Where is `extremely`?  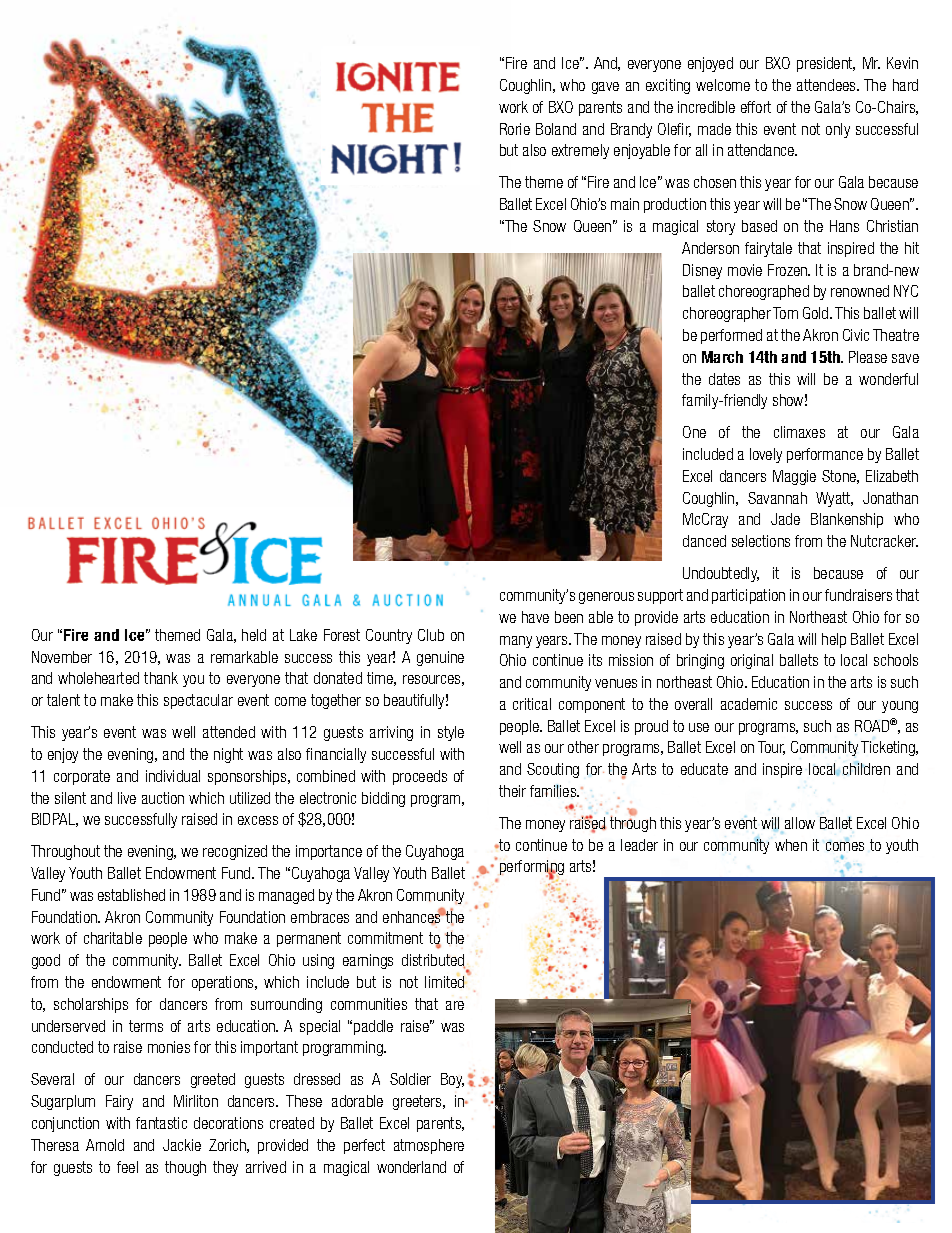
extremely is located at coordinates (580, 151).
